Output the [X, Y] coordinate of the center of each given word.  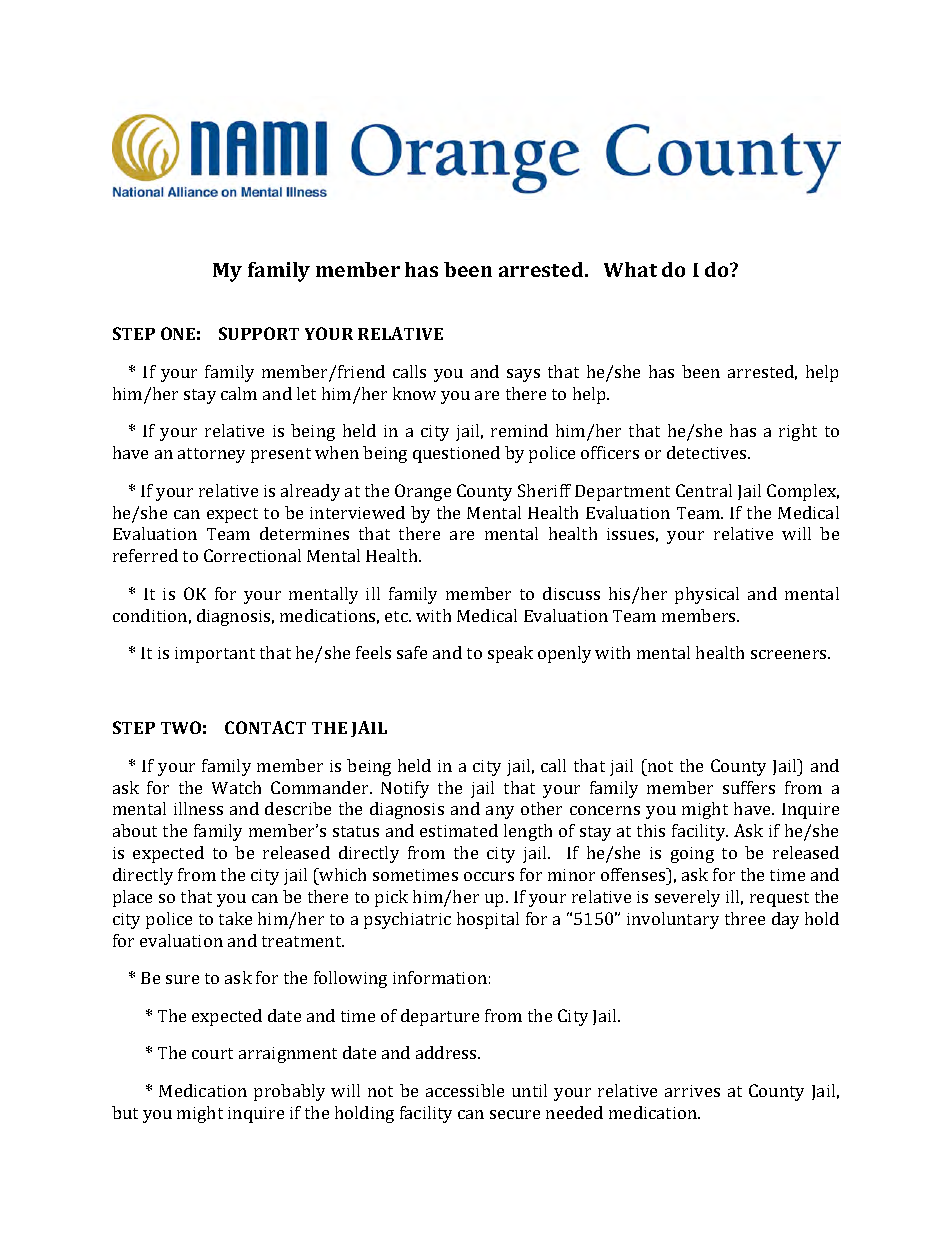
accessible [465, 1090]
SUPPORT [259, 333]
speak [510, 654]
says [523, 375]
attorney [211, 455]
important [215, 655]
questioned [456, 454]
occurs [489, 876]
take [235, 918]
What [630, 269]
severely [687, 898]
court [212, 1053]
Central [704, 490]
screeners [790, 654]
